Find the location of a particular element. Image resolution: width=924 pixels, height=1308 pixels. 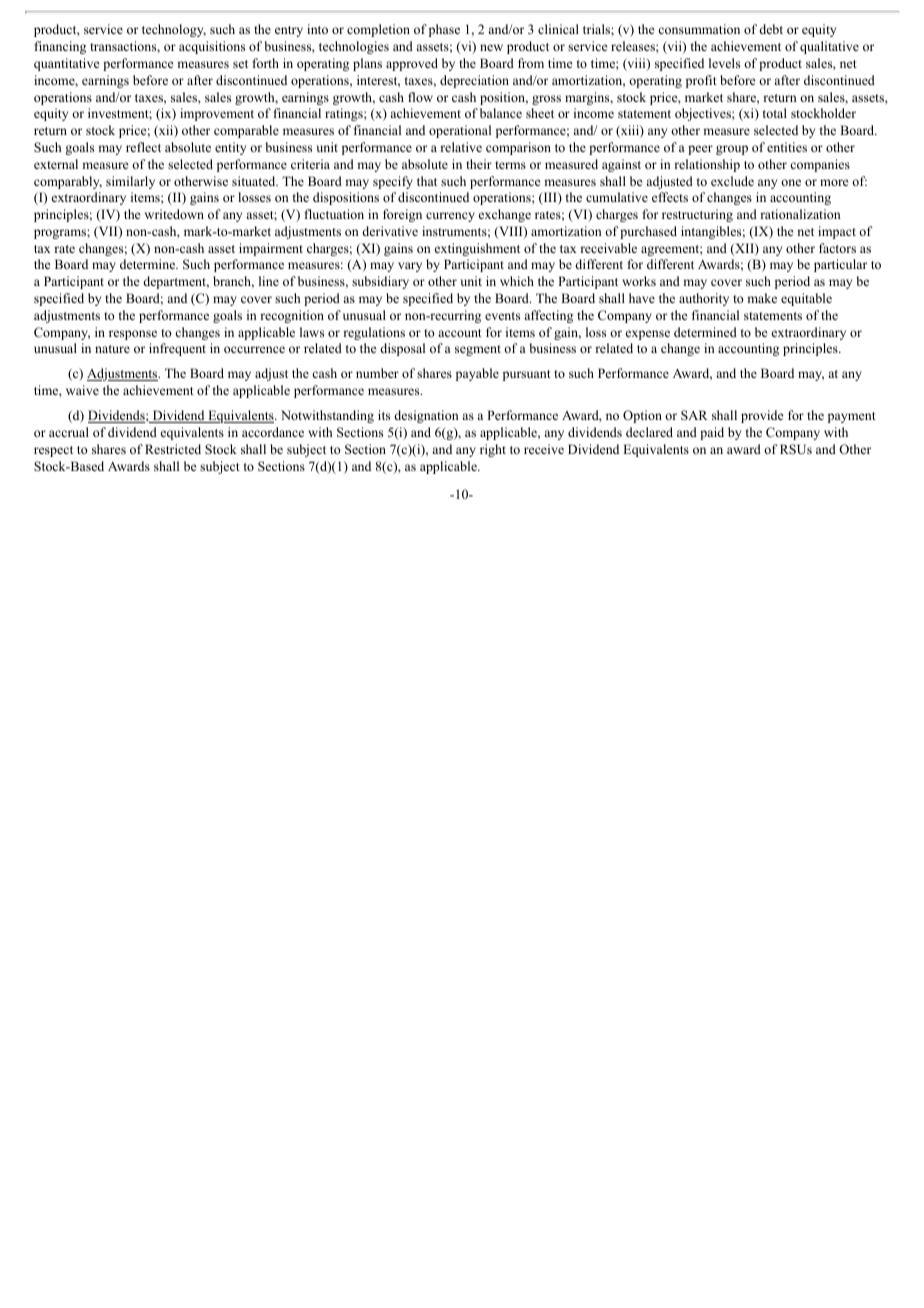

phase is located at coordinates (444, 30).
